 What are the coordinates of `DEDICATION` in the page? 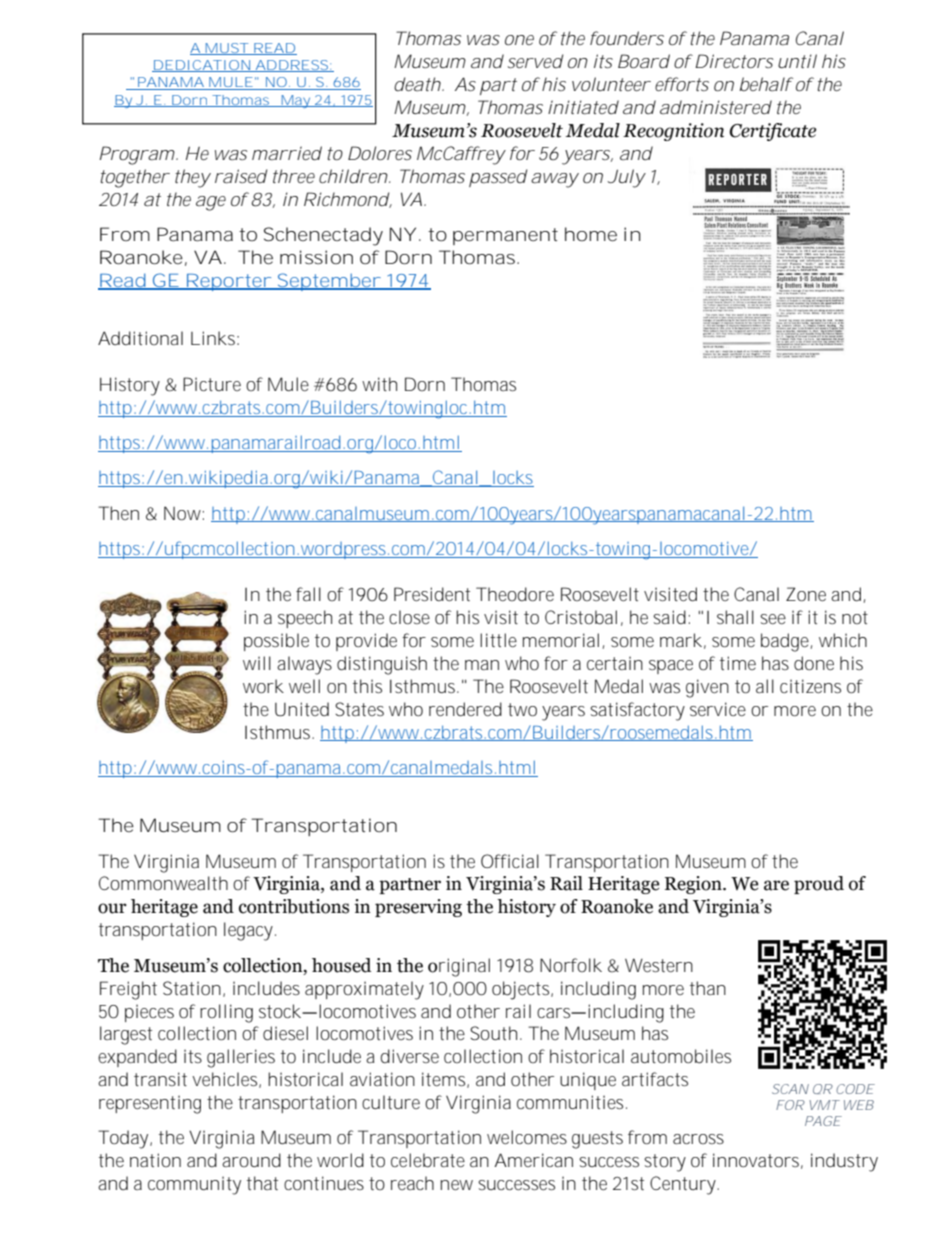 It's located at (201, 66).
